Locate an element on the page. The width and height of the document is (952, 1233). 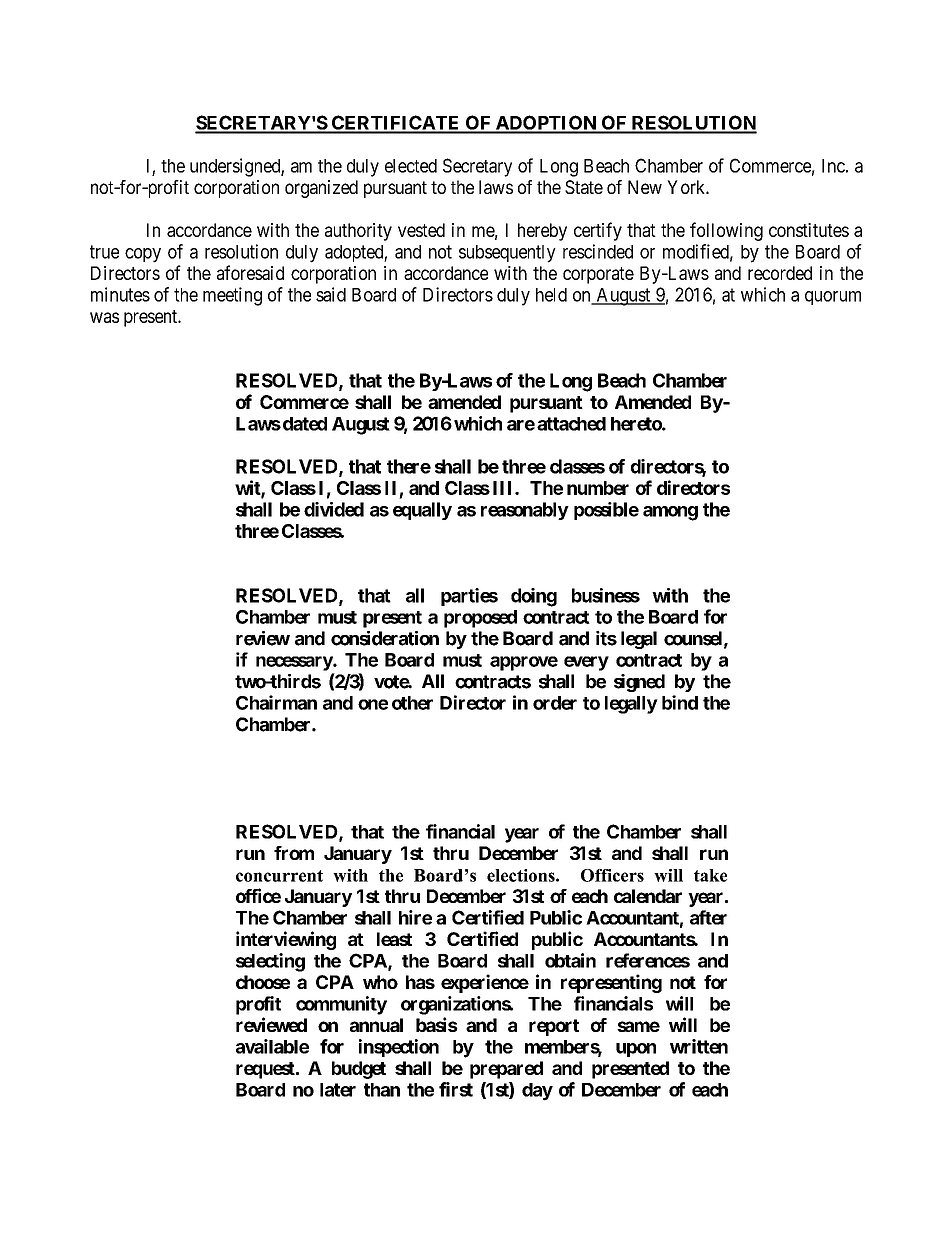
following is located at coordinates (726, 231).
